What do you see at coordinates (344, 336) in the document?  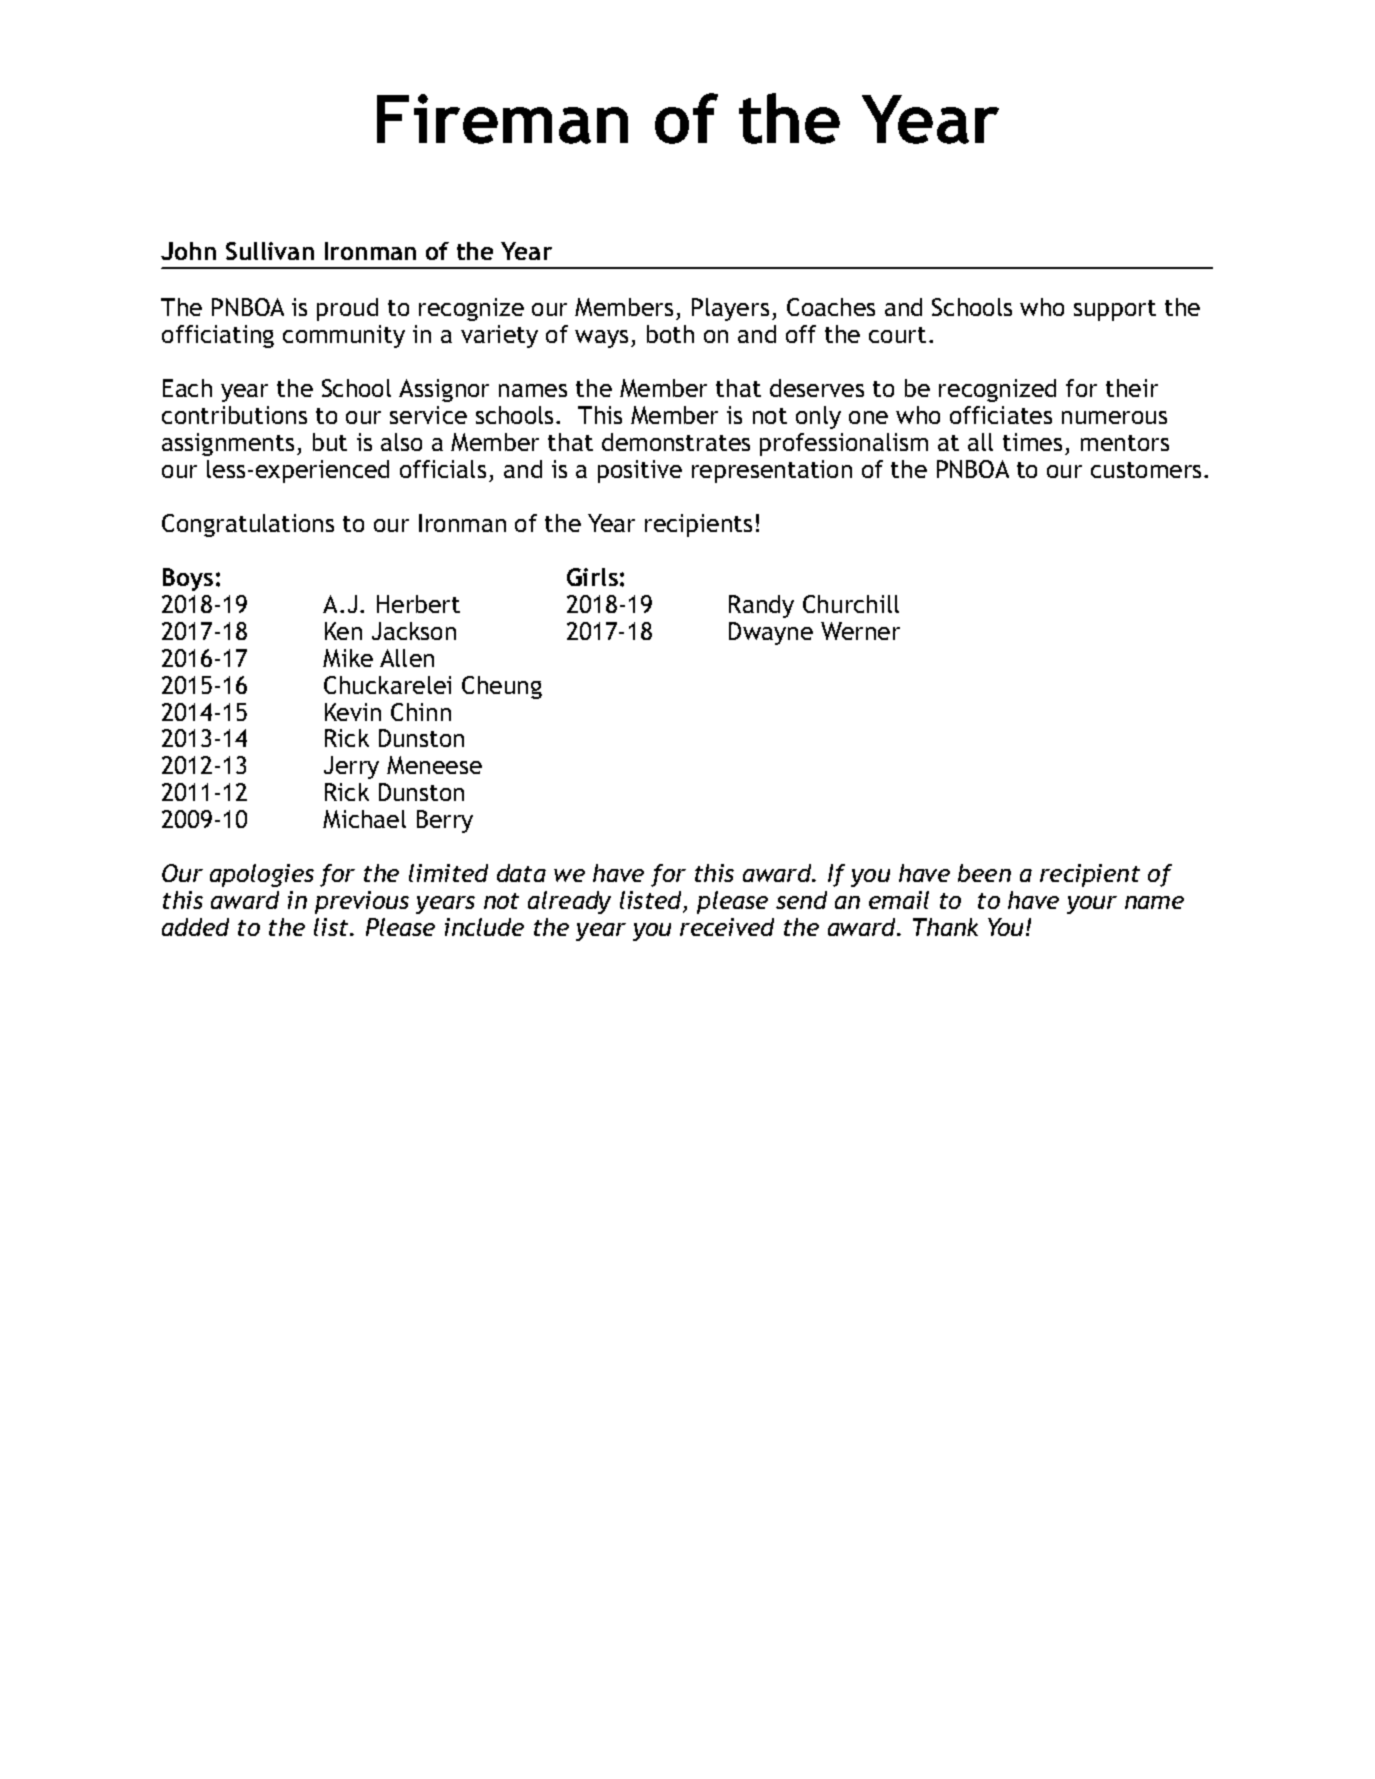 I see `community` at bounding box center [344, 336].
